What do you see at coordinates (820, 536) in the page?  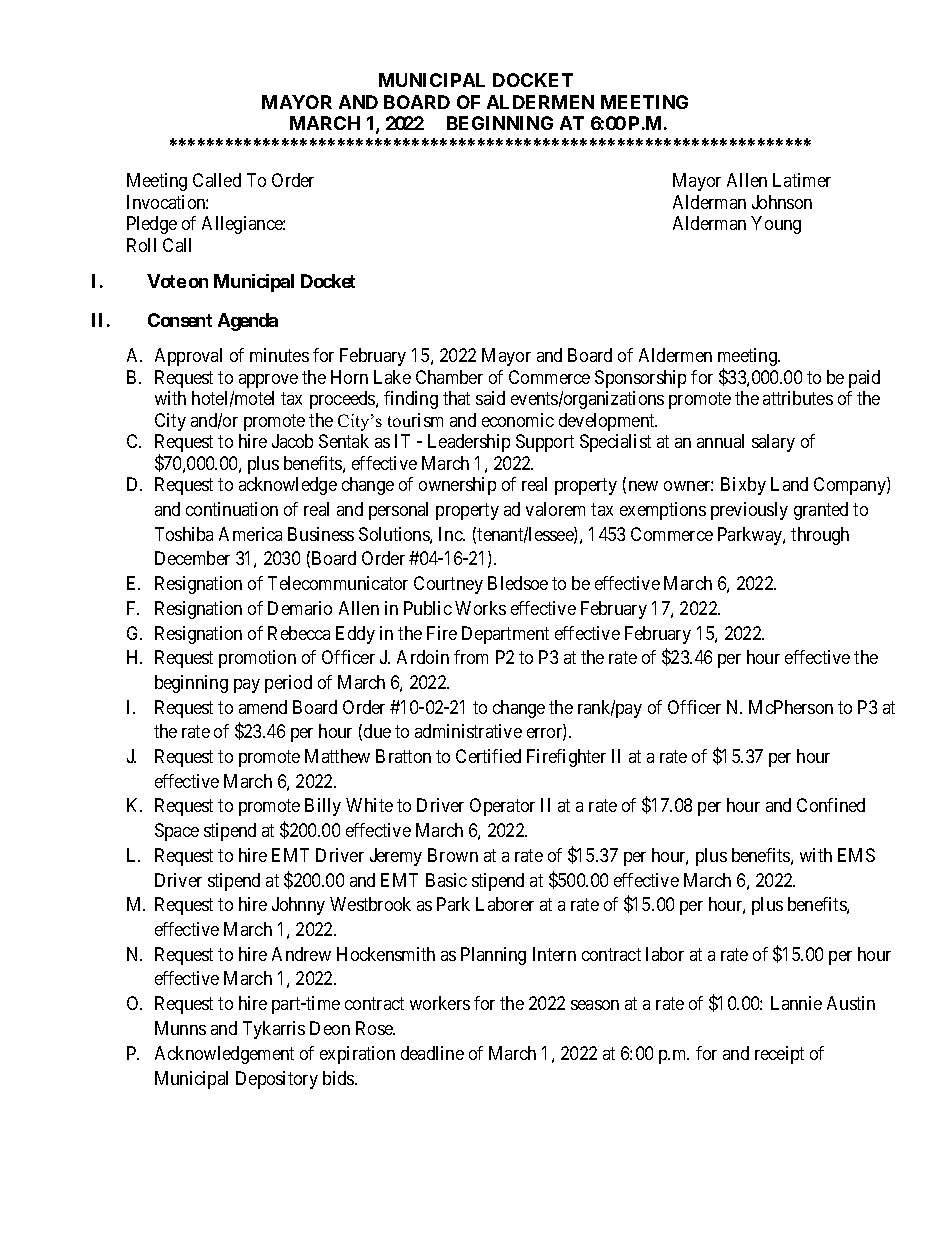 I see `through` at bounding box center [820, 536].
